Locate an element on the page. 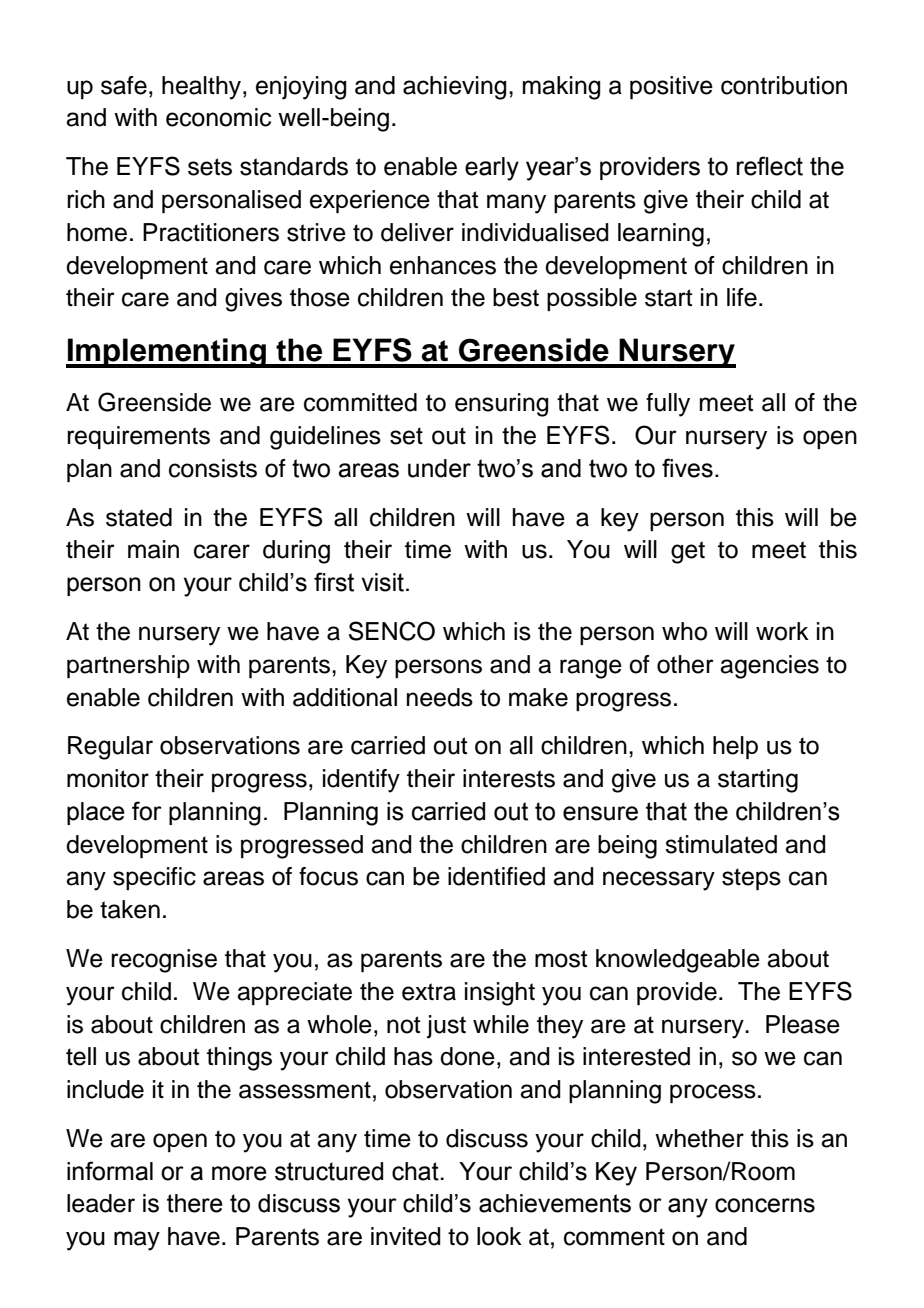 The height and width of the document is (1308, 924). positive is located at coordinates (671, 87).
